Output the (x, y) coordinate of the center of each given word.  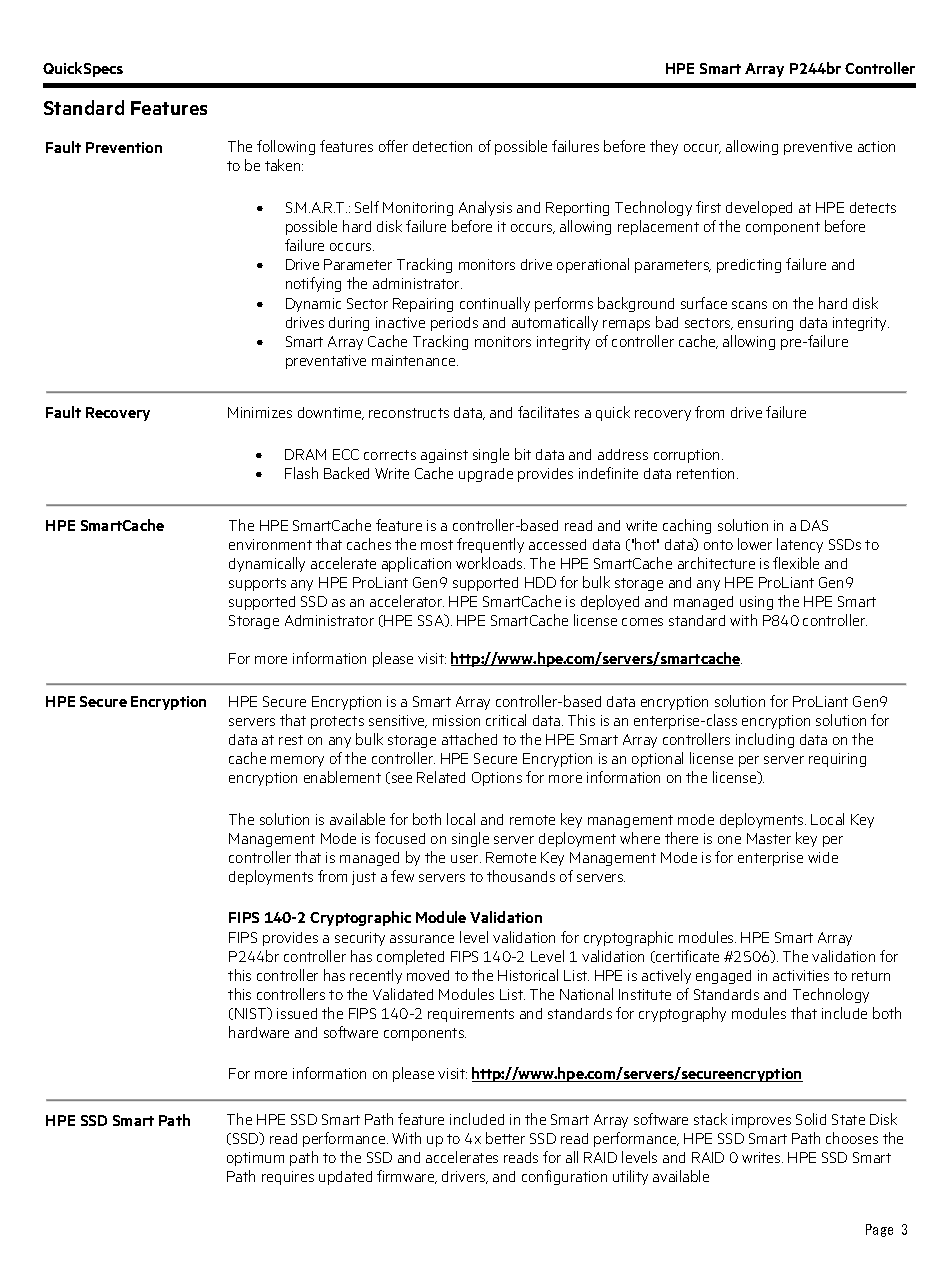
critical (506, 720)
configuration (564, 1177)
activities (801, 975)
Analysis (485, 208)
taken (284, 165)
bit (523, 454)
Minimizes (260, 412)
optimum (255, 1159)
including (765, 740)
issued (297, 1013)
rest (291, 740)
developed (759, 208)
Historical (528, 975)
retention (707, 473)
